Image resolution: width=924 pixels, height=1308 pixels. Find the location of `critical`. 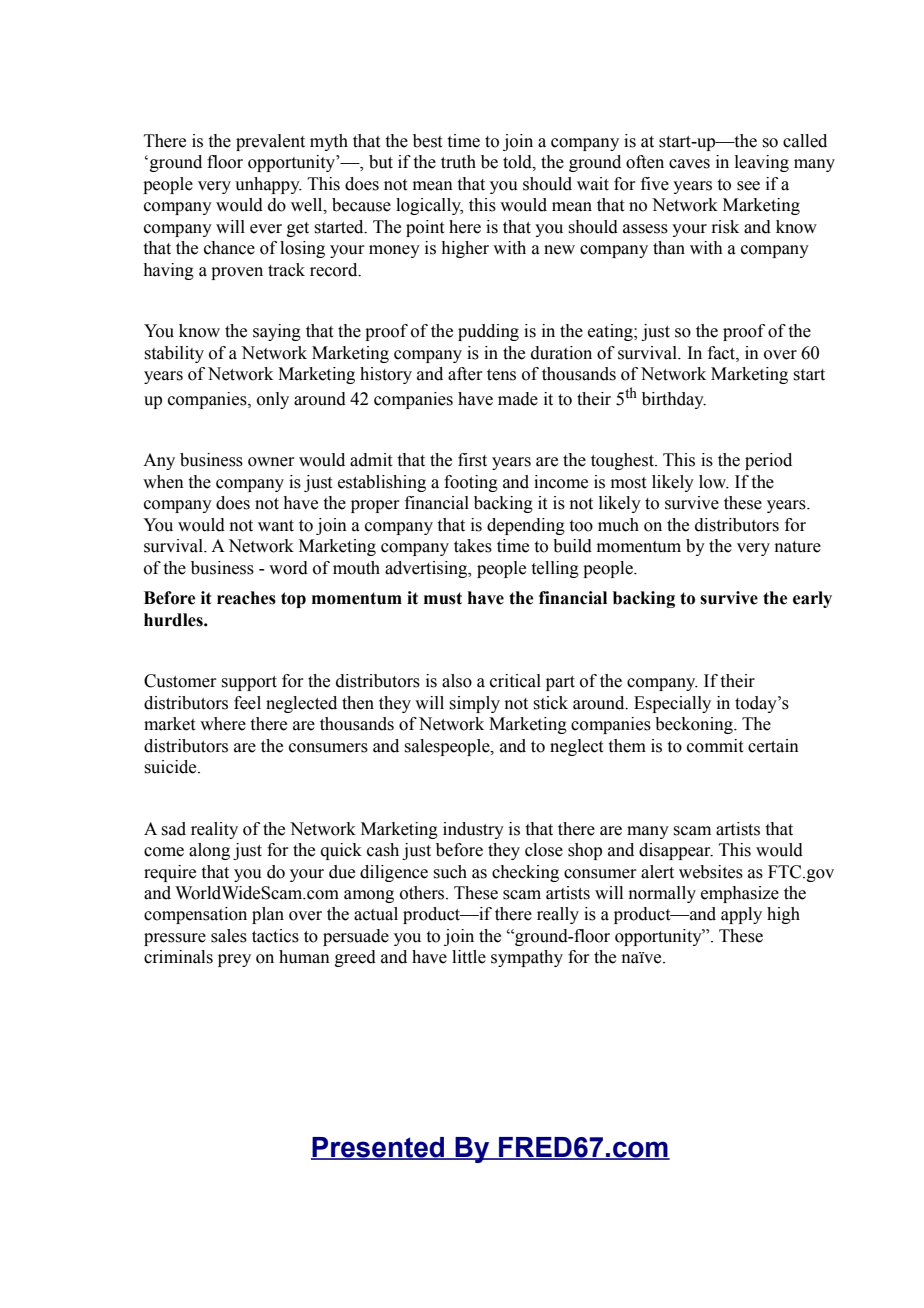

critical is located at coordinates (515, 681).
